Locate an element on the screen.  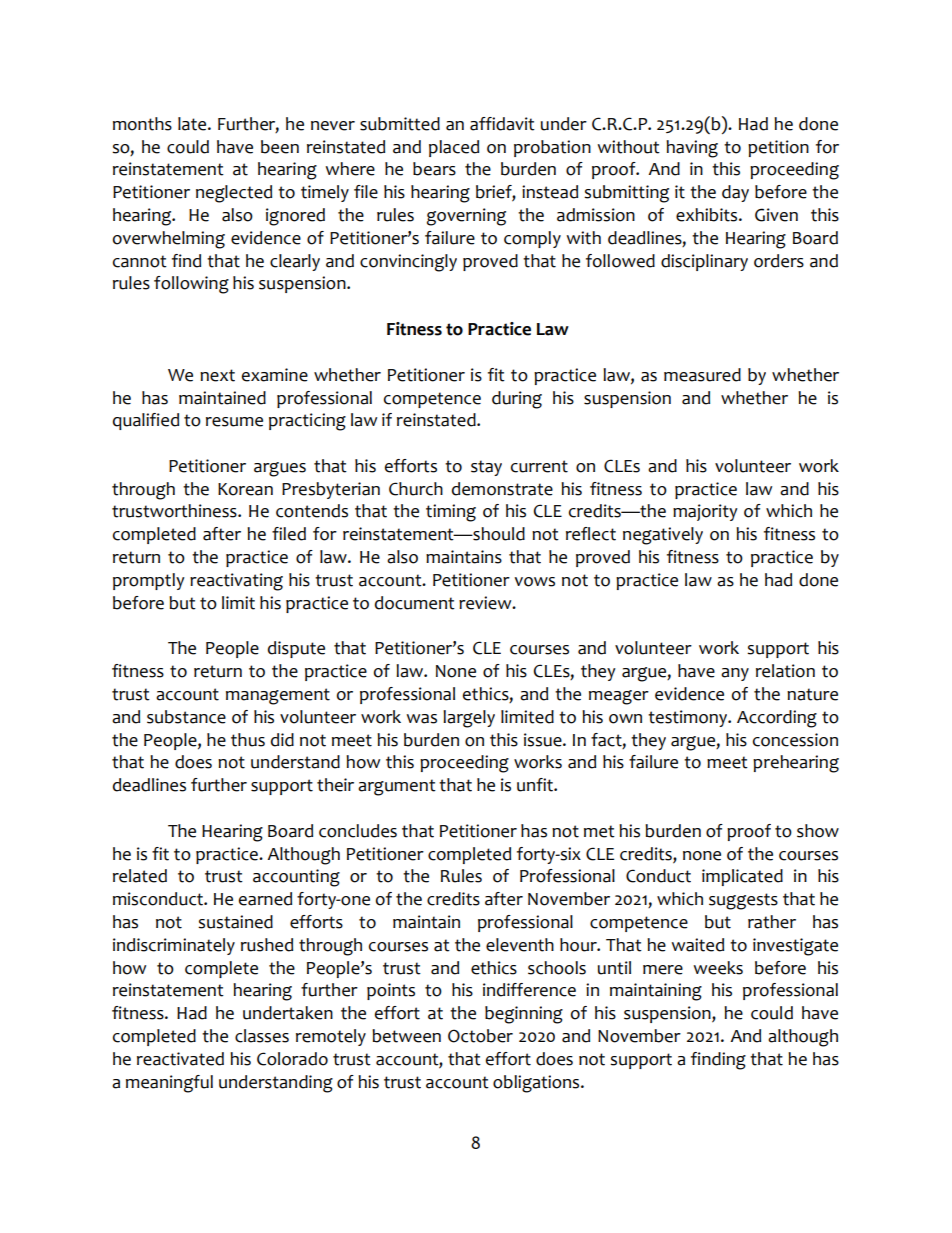
measured is located at coordinates (702, 375).
